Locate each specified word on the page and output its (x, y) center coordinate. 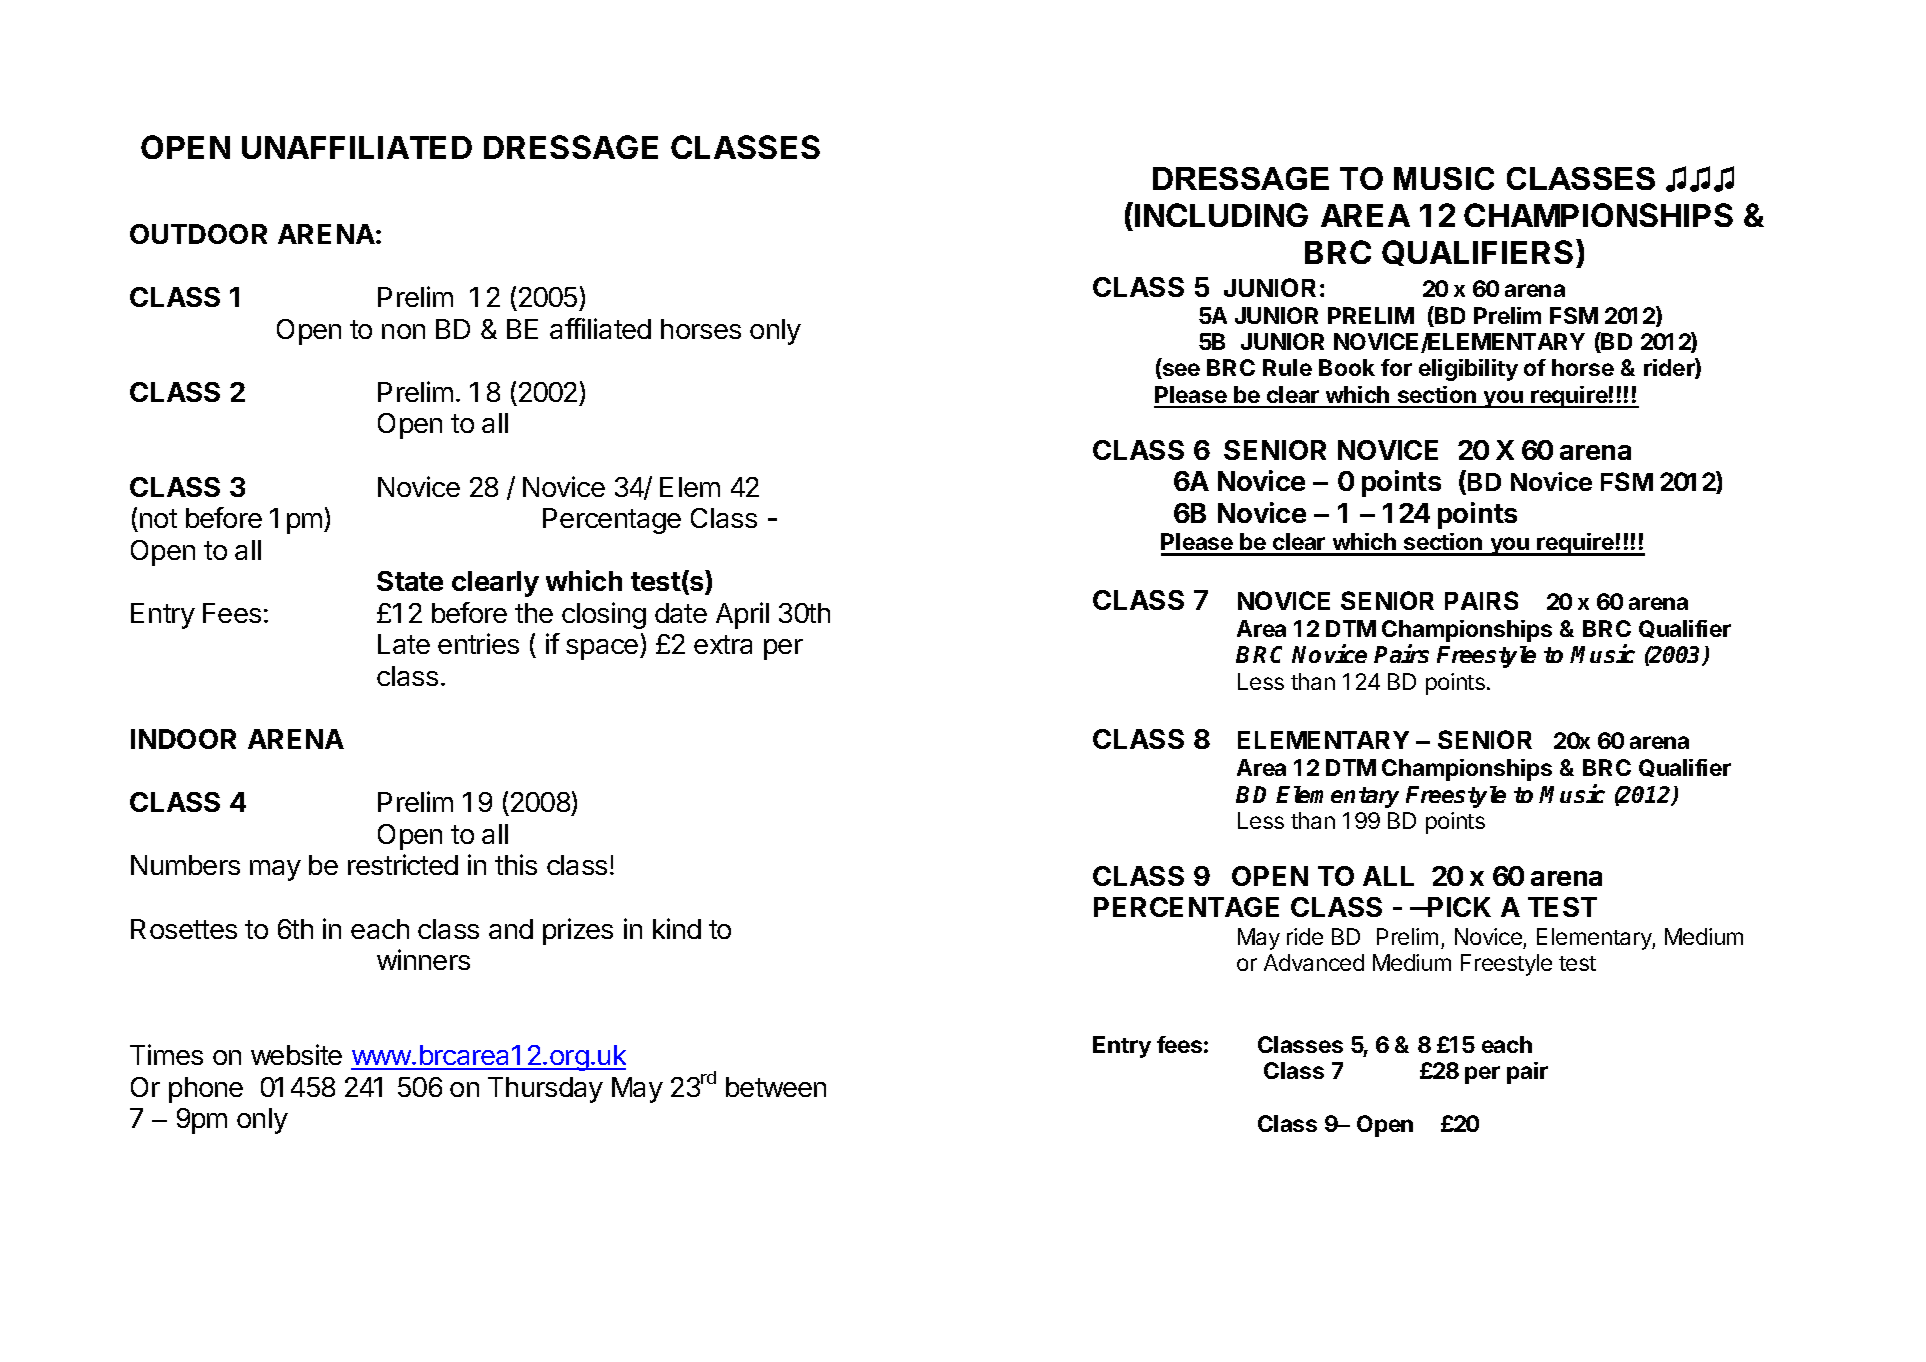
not (158, 518)
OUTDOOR (198, 234)
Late (404, 644)
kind (677, 928)
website (296, 1054)
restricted (403, 864)
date (681, 613)
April (742, 615)
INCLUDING (1221, 215)
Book (1347, 367)
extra (723, 644)
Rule (1287, 367)
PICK (1458, 907)
